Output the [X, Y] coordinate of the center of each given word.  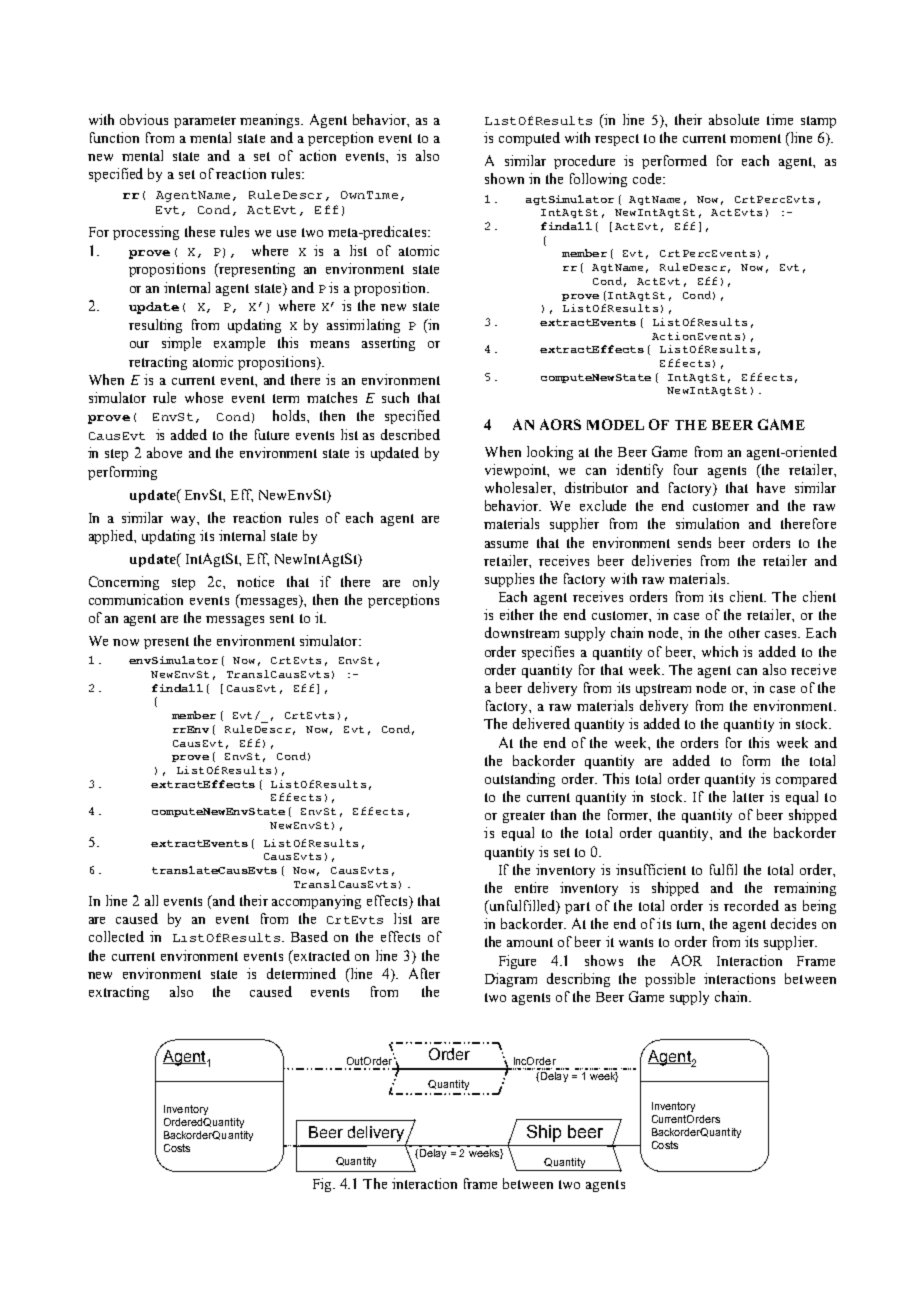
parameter [205, 122]
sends [694, 542]
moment [755, 138]
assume [506, 544]
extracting [119, 993]
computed [529, 139]
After [424, 973]
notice [255, 581]
